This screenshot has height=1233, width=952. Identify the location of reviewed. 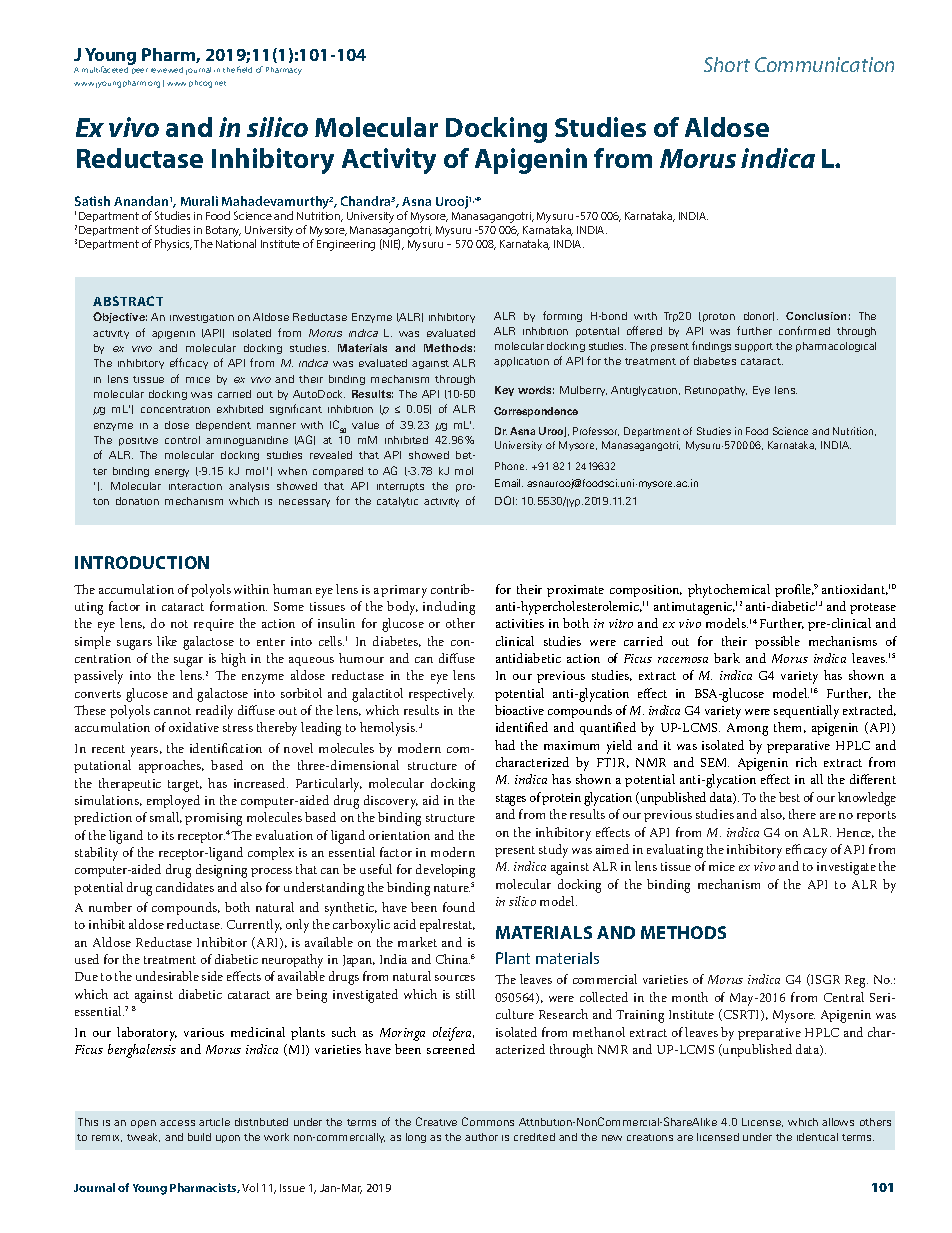
(167, 70).
